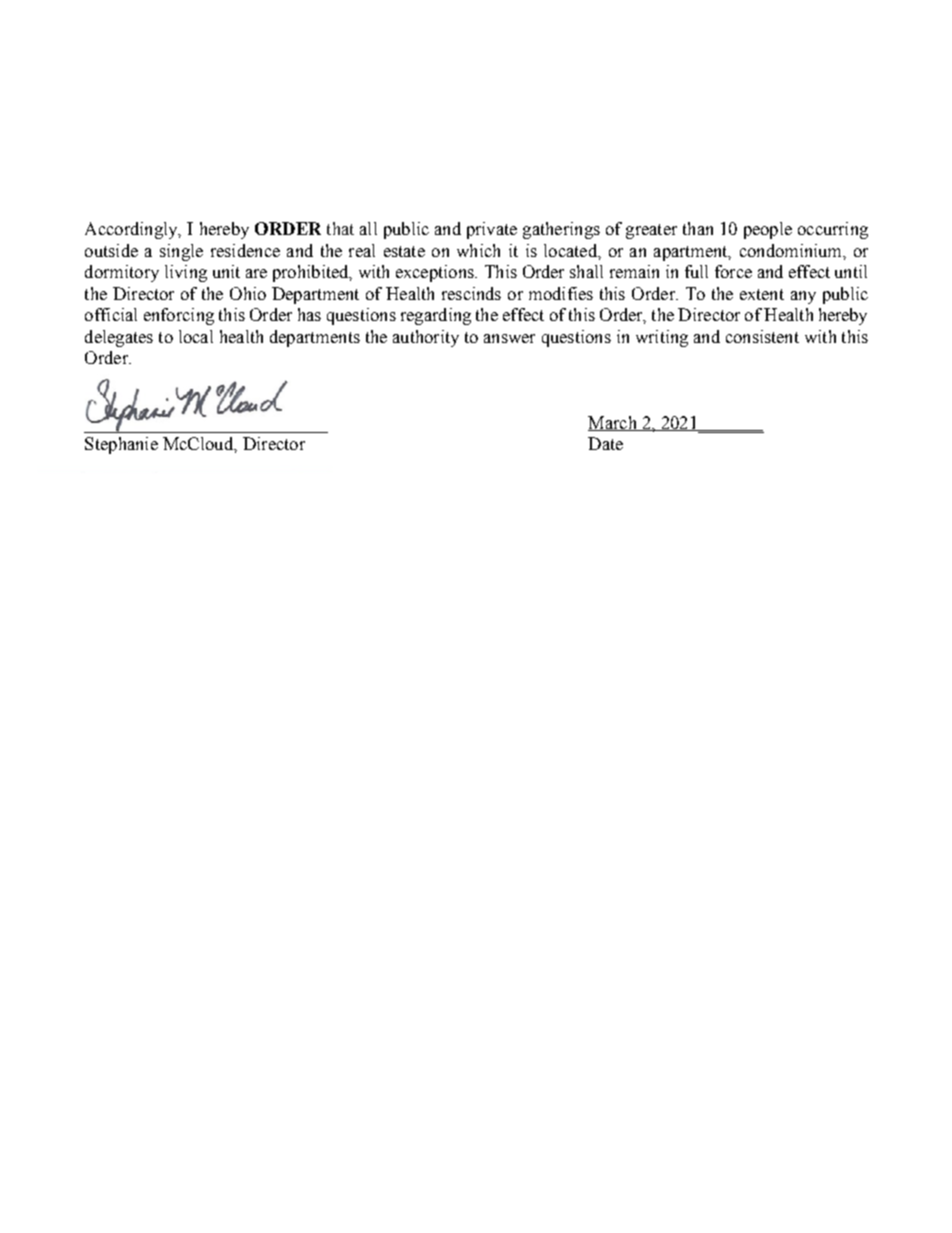 The width and height of the screenshot is (952, 1233). I want to click on Accordingly, so click(132, 230).
